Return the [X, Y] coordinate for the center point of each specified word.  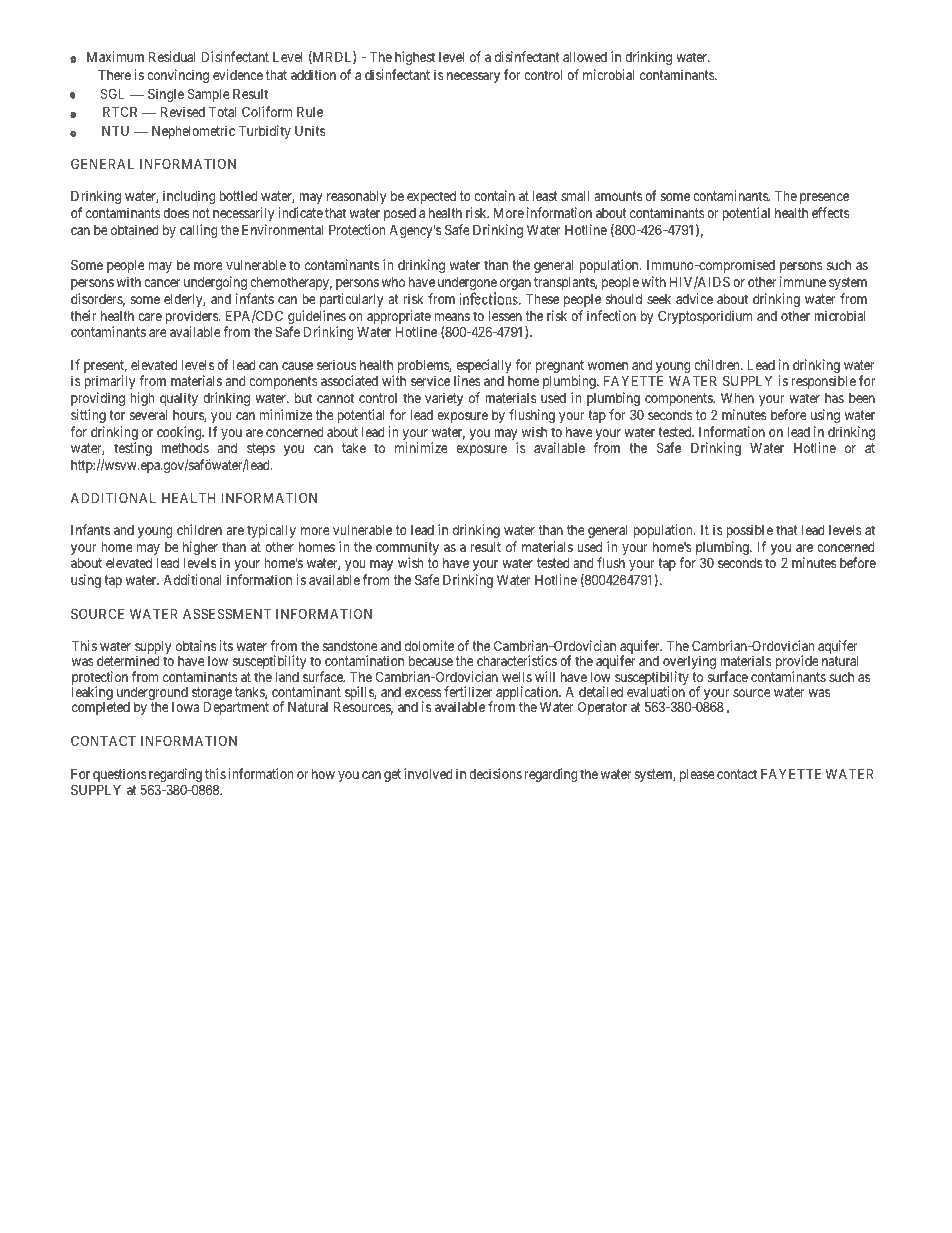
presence [824, 198]
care [150, 317]
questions [119, 776]
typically [271, 531]
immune [803, 281]
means [452, 317]
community [407, 549]
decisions [495, 773]
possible [749, 531]
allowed [585, 56]
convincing [178, 76]
